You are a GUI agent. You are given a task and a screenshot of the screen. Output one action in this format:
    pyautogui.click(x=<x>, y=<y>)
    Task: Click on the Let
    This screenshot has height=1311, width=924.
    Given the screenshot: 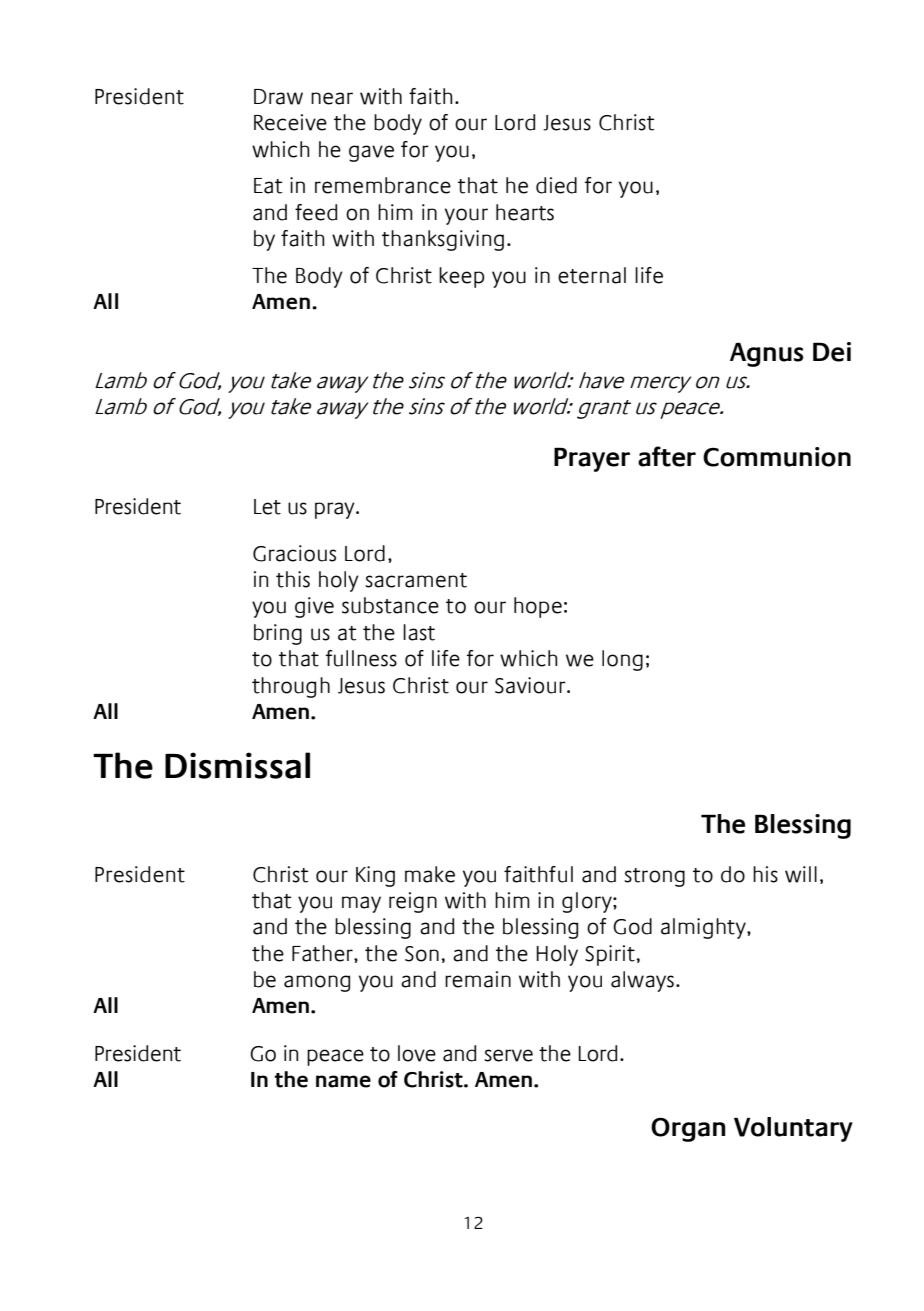 What is the action you would take?
    pyautogui.click(x=267, y=507)
